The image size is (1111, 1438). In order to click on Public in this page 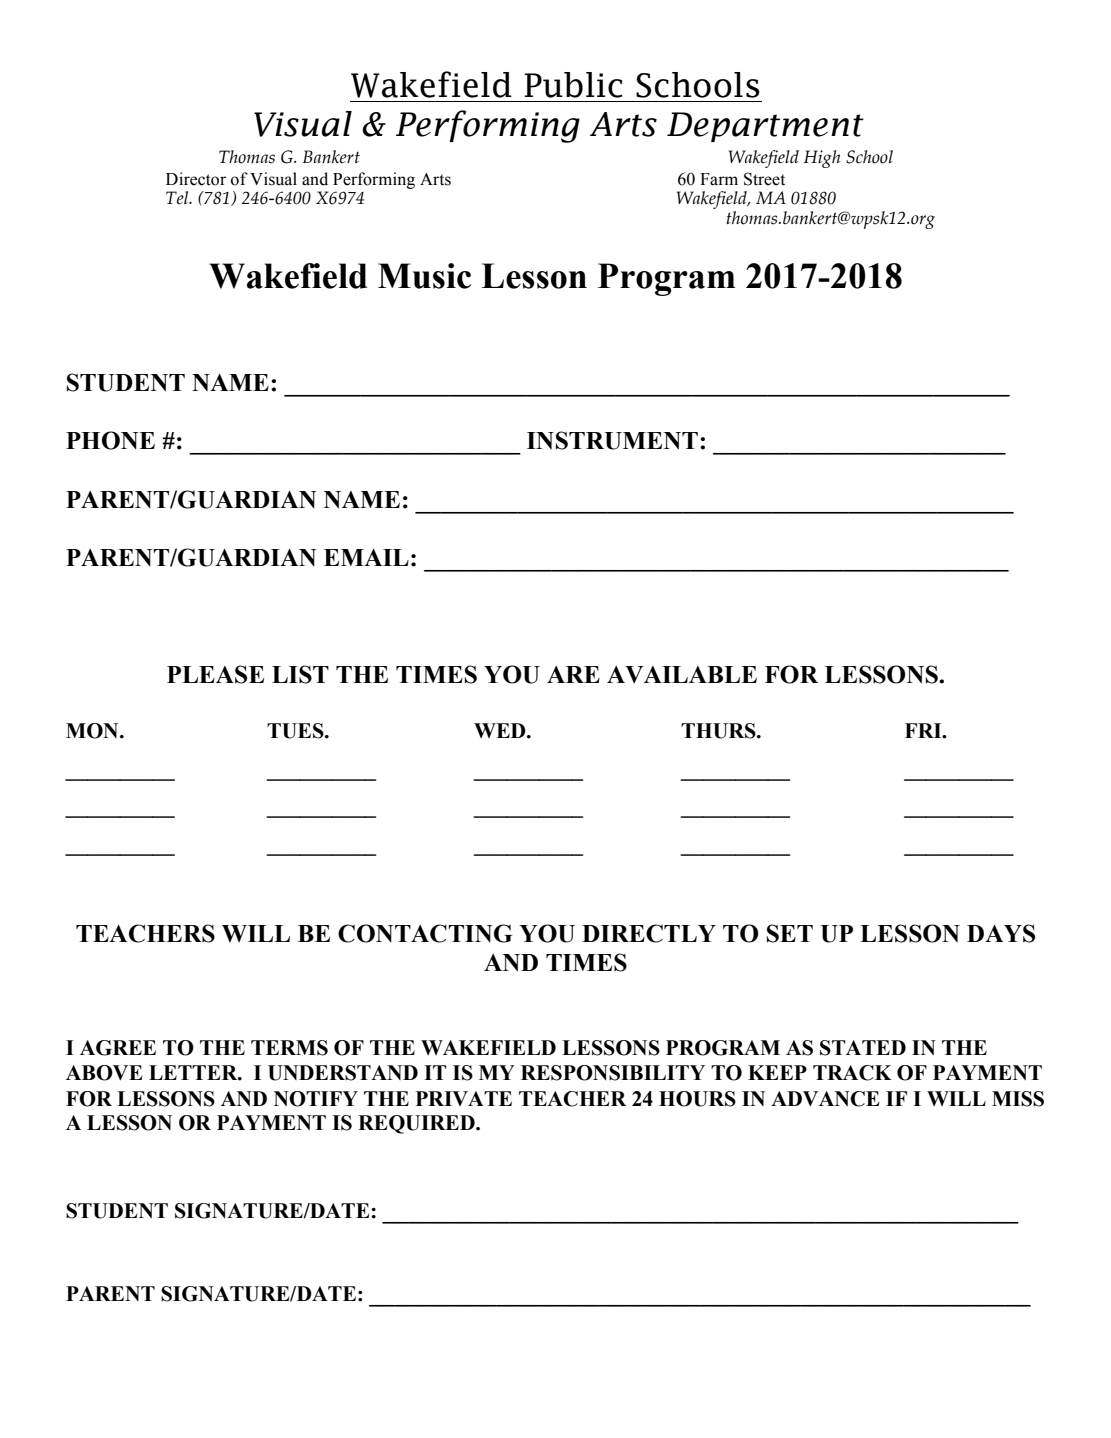, I will do `click(573, 85)`.
